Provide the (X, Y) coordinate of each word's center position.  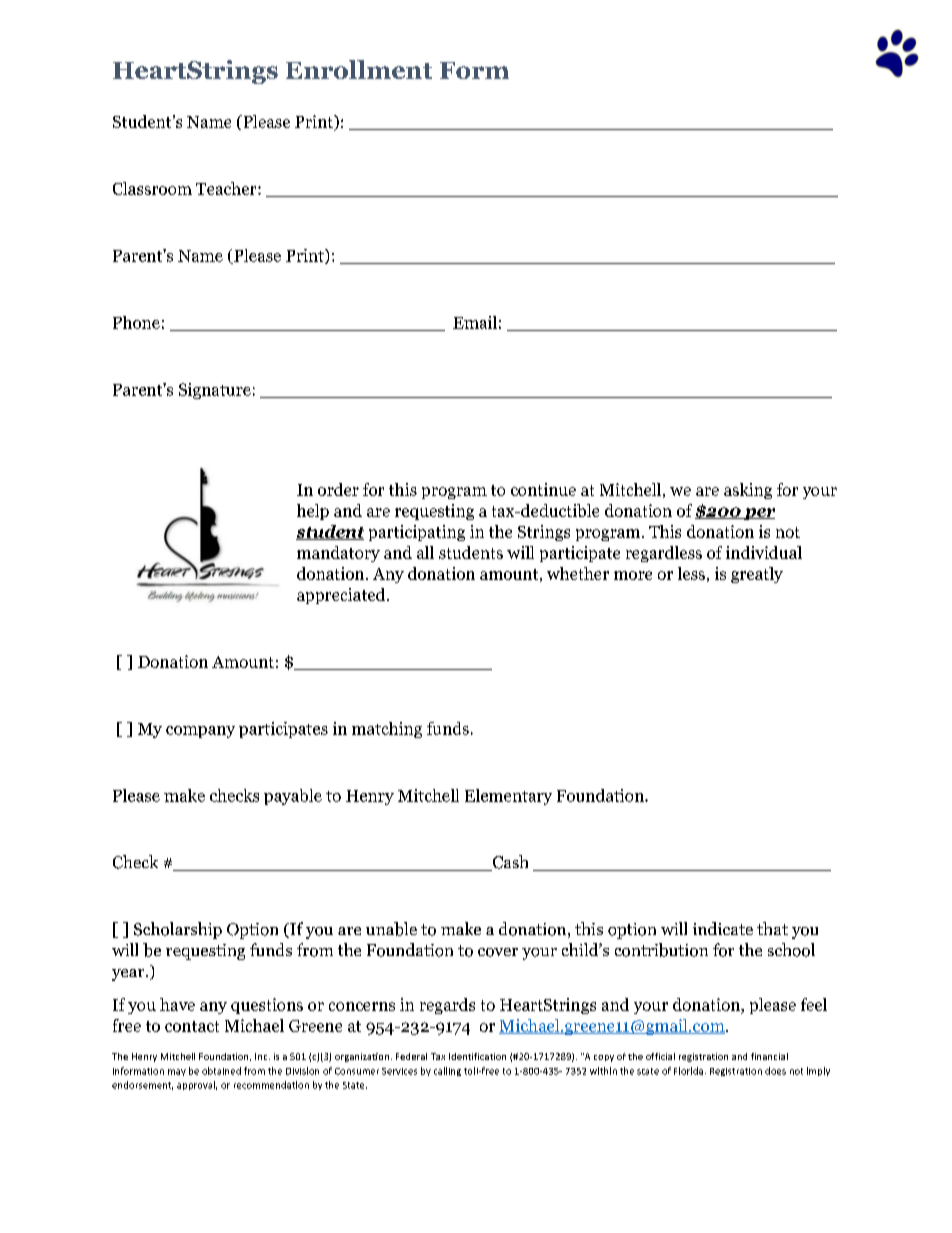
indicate (723, 928)
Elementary (508, 797)
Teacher (227, 188)
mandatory (338, 554)
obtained (221, 1071)
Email (475, 322)
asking (748, 491)
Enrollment (359, 69)
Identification (477, 1056)
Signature (215, 391)
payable (293, 797)
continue (543, 489)
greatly (757, 575)
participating (417, 533)
